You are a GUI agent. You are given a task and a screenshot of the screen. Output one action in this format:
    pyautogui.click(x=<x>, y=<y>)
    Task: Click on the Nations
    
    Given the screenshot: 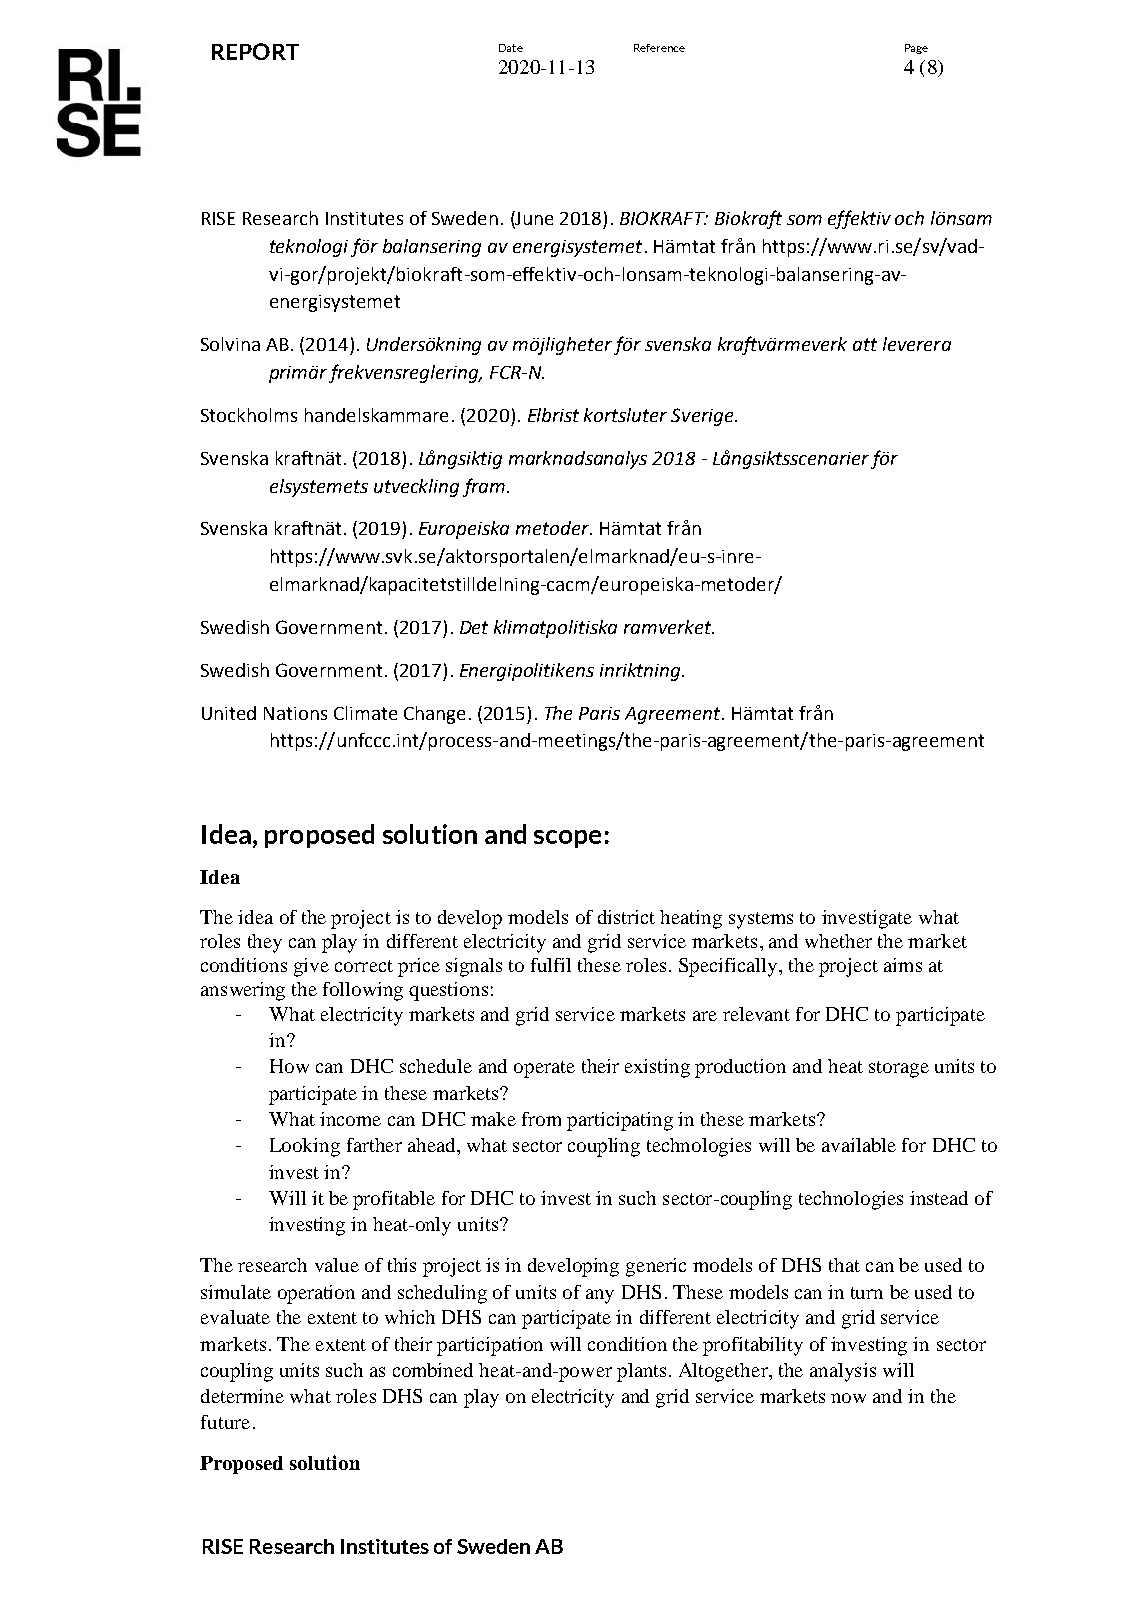 What is the action you would take?
    pyautogui.click(x=295, y=713)
